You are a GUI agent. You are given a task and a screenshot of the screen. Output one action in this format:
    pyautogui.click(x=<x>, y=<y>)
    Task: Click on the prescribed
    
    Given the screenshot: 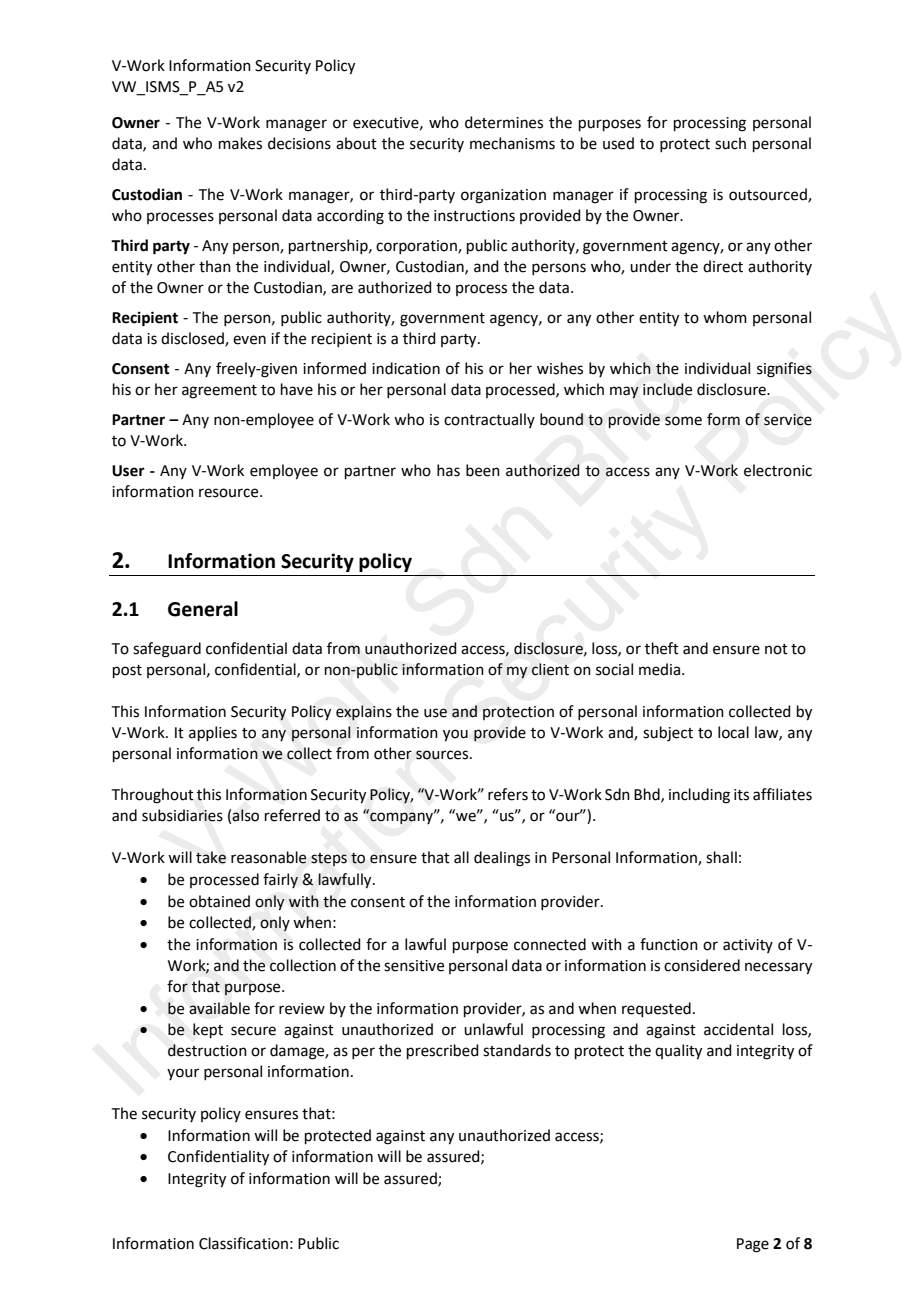 What is the action you would take?
    pyautogui.click(x=443, y=1051)
